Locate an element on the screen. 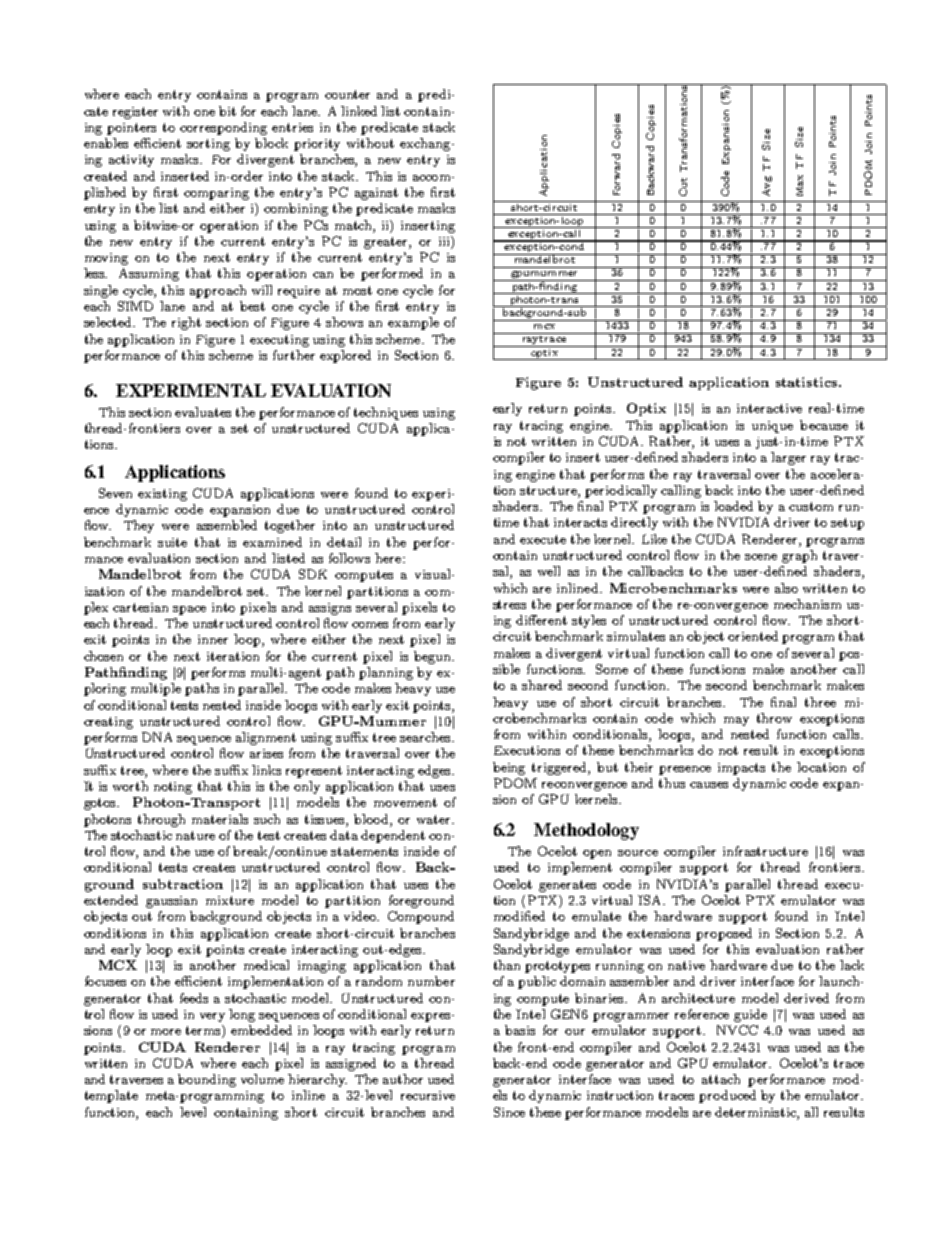 This screenshot has width=952, height=1233. iii is located at coordinates (445, 241).
